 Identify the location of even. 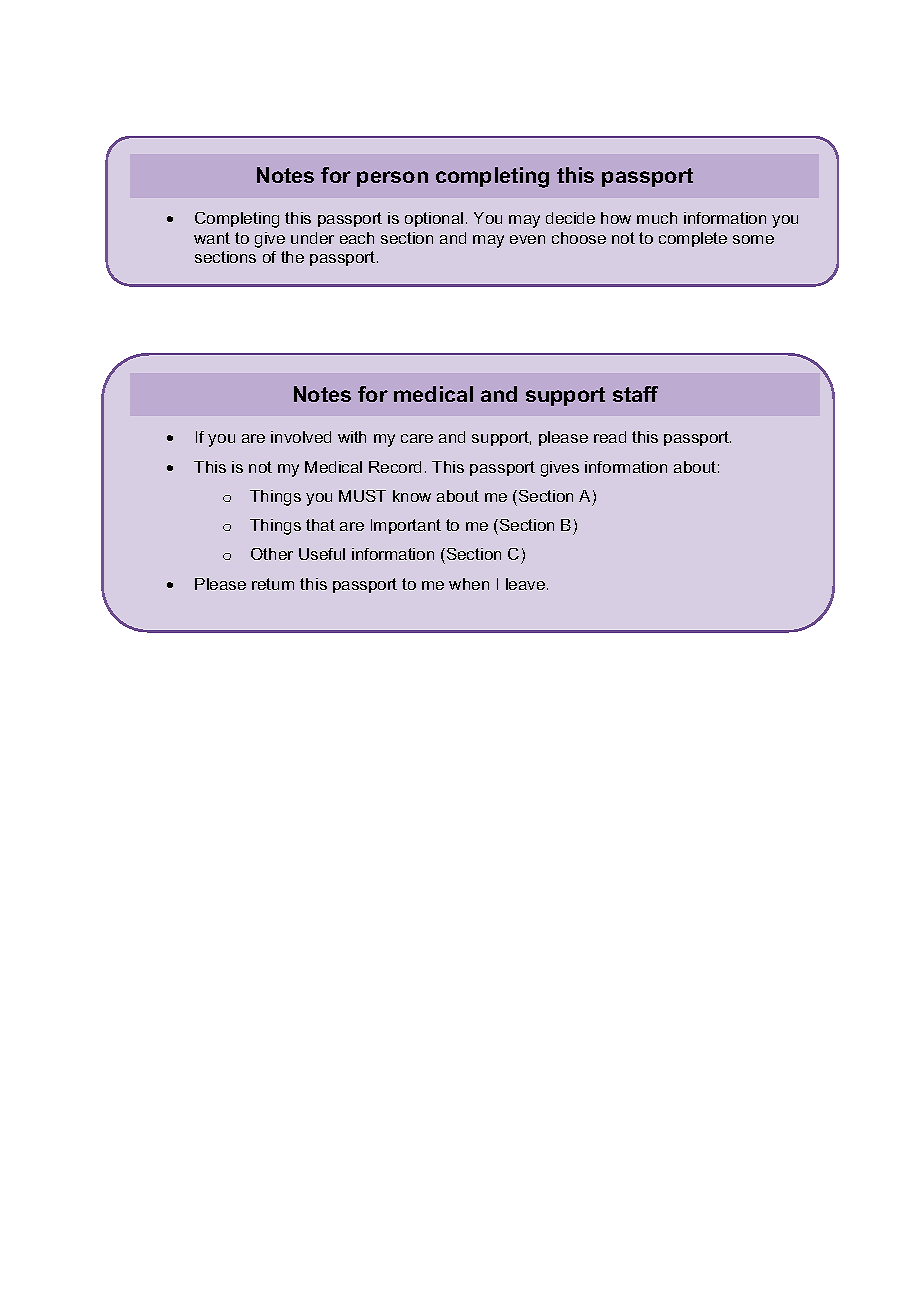
(527, 239).
